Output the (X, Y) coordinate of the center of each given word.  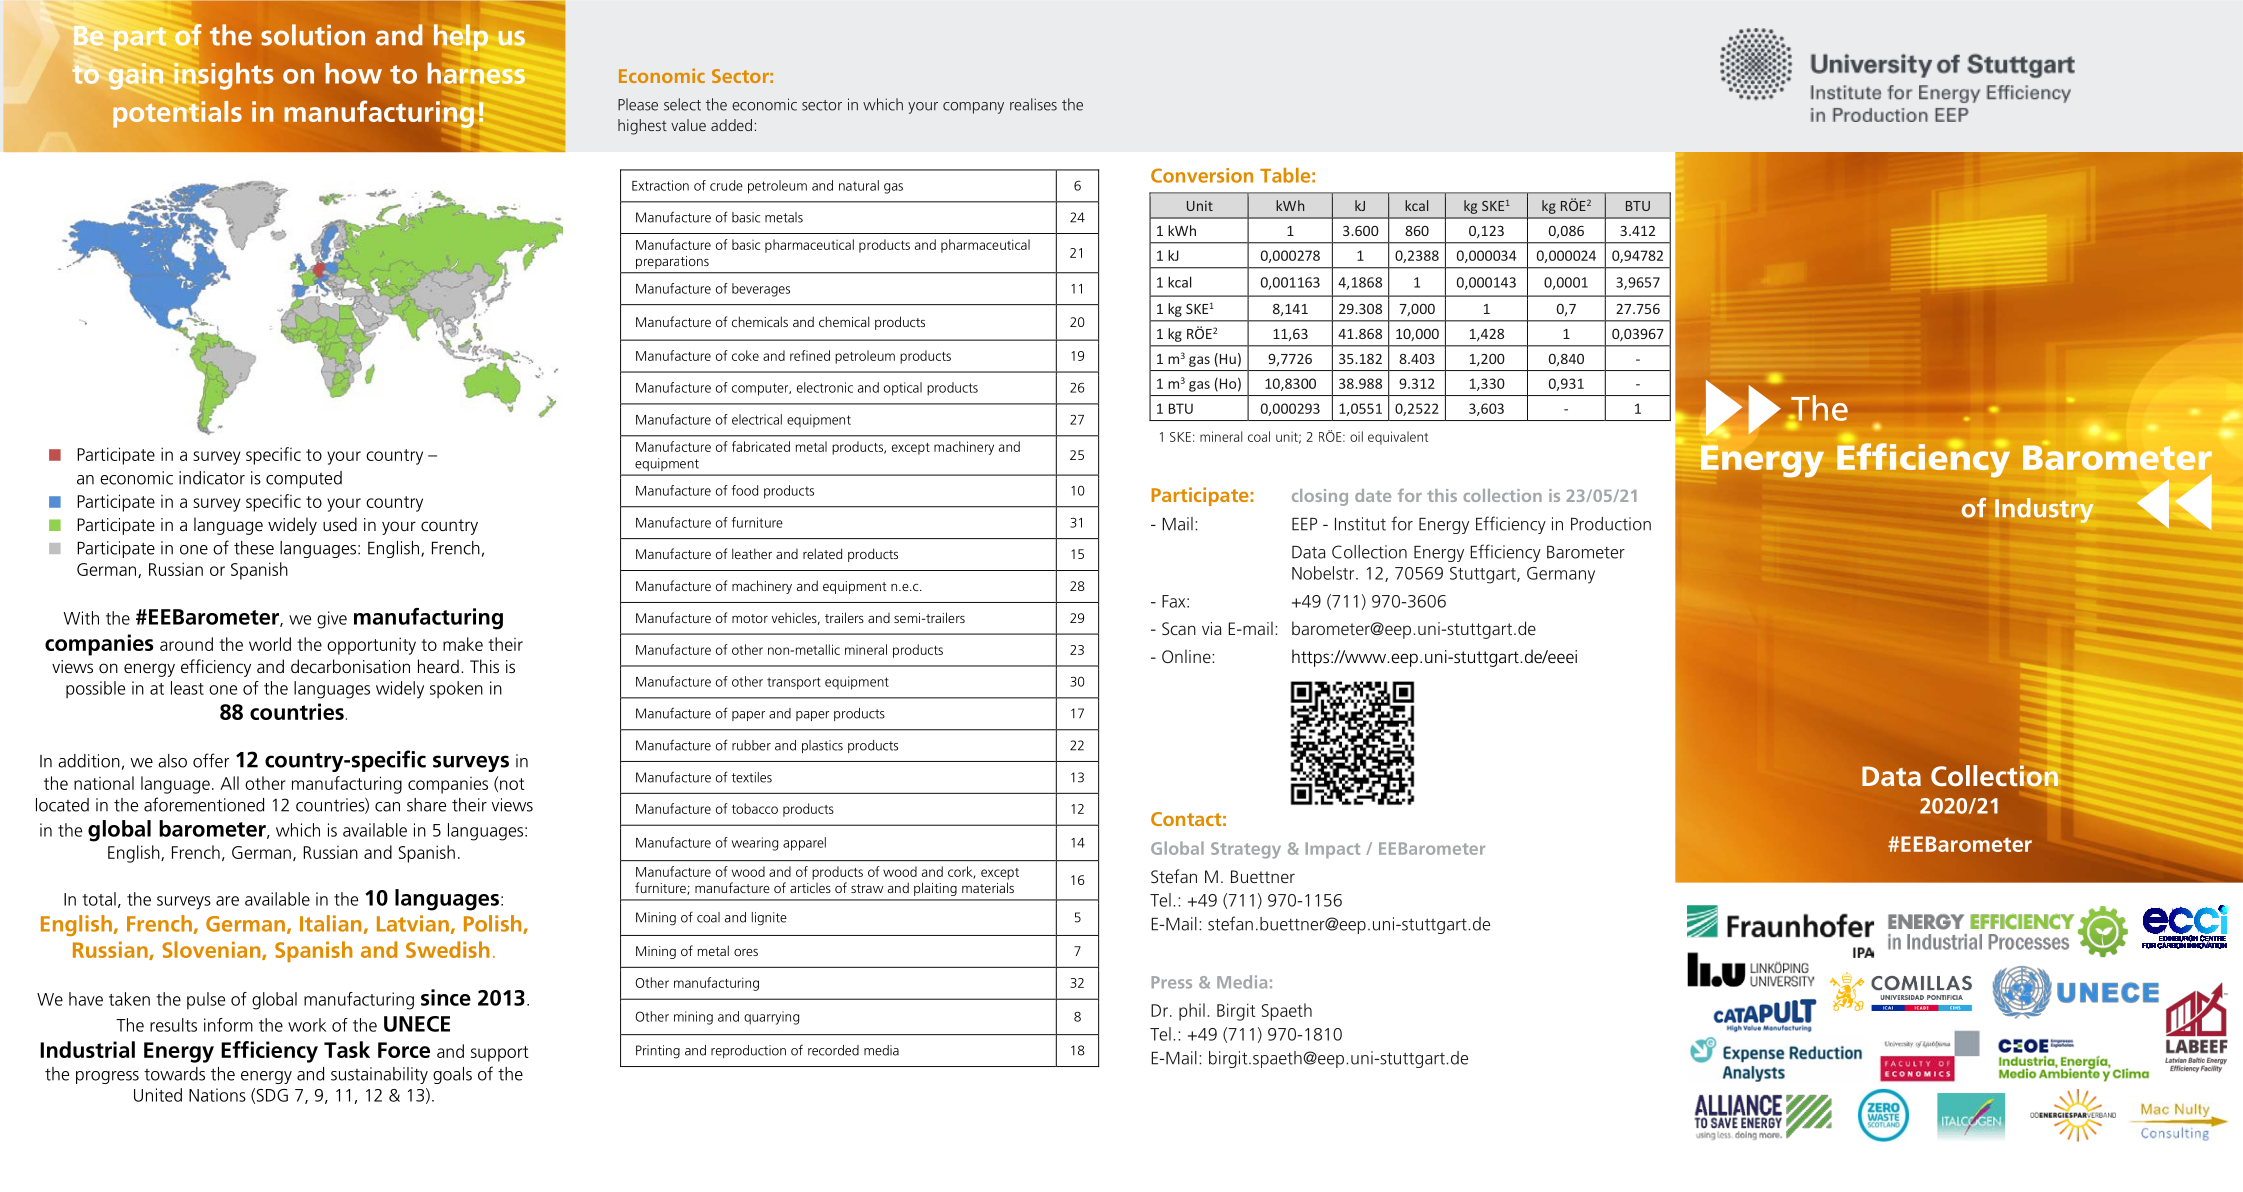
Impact (1333, 850)
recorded (833, 1050)
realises (1033, 104)
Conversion (1202, 175)
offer (211, 760)
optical (903, 389)
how (353, 73)
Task (347, 1049)
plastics (822, 746)
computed (304, 479)
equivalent (1398, 438)
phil (1192, 1012)
